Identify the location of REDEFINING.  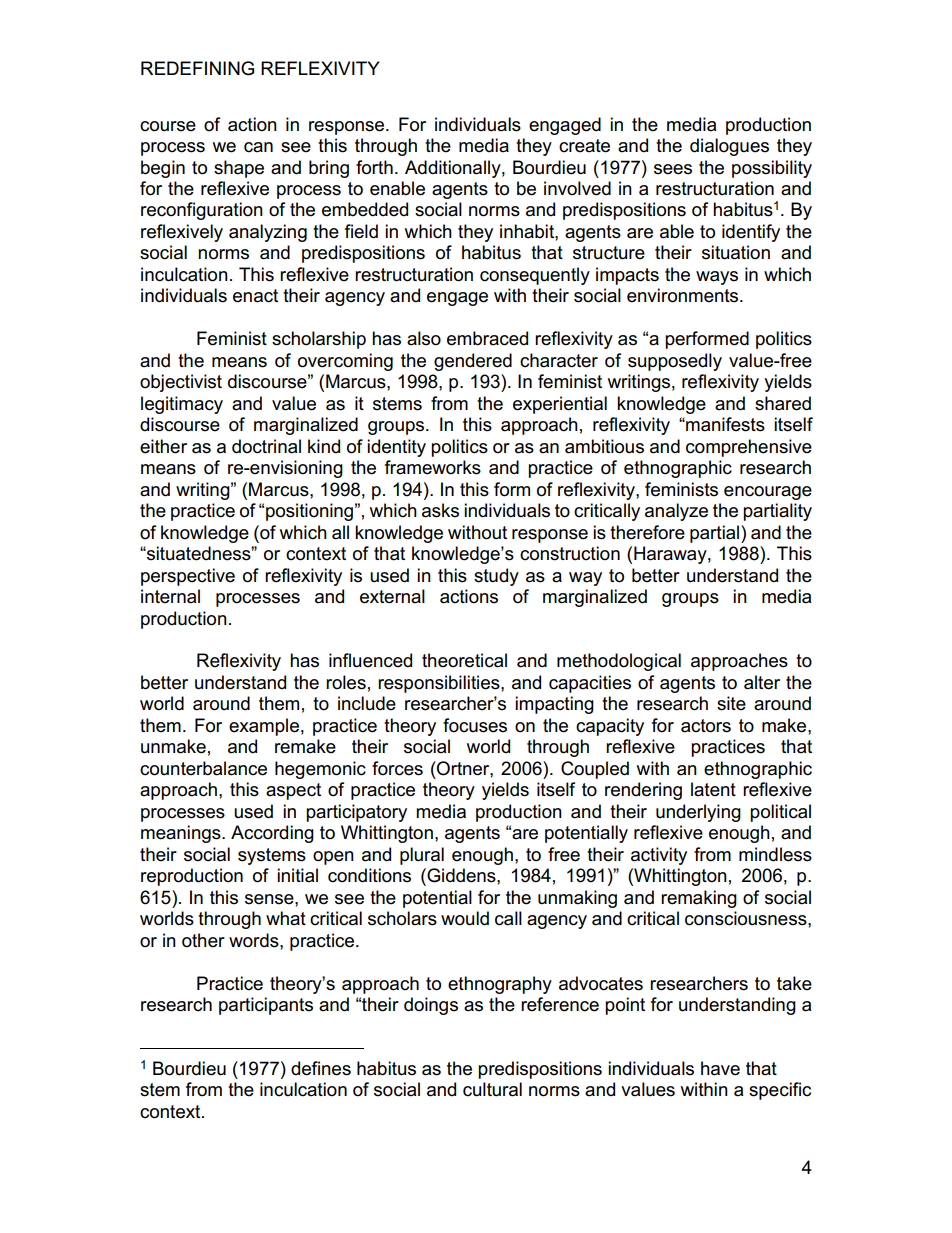
(197, 68).
